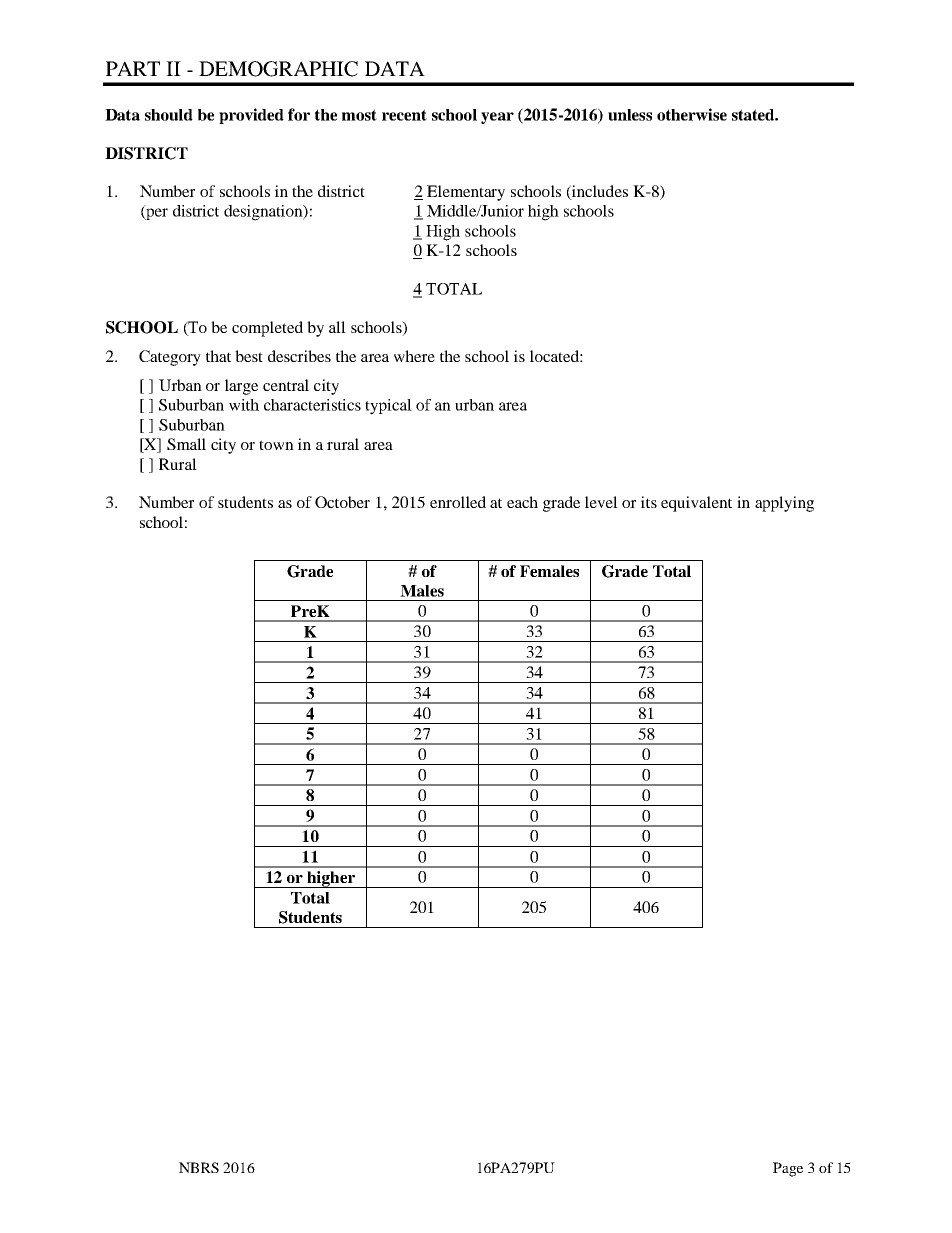  What do you see at coordinates (649, 502) in the screenshot?
I see `its` at bounding box center [649, 502].
